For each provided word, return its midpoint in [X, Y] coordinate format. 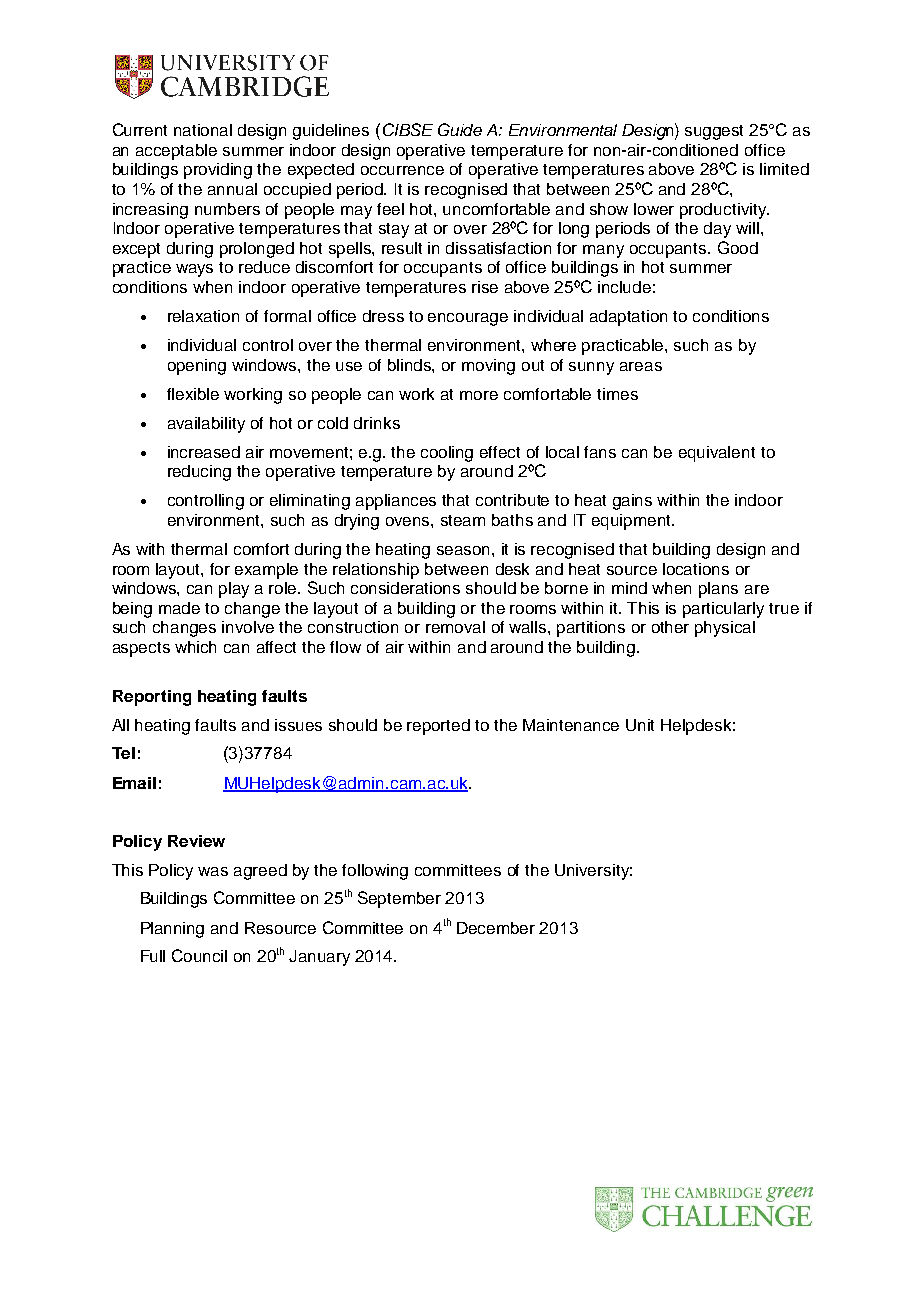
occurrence [402, 170]
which [195, 647]
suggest [714, 132]
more [479, 395]
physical [725, 629]
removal [455, 627]
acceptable [176, 152]
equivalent [717, 454]
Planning [172, 930]
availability [206, 425]
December [496, 928]
